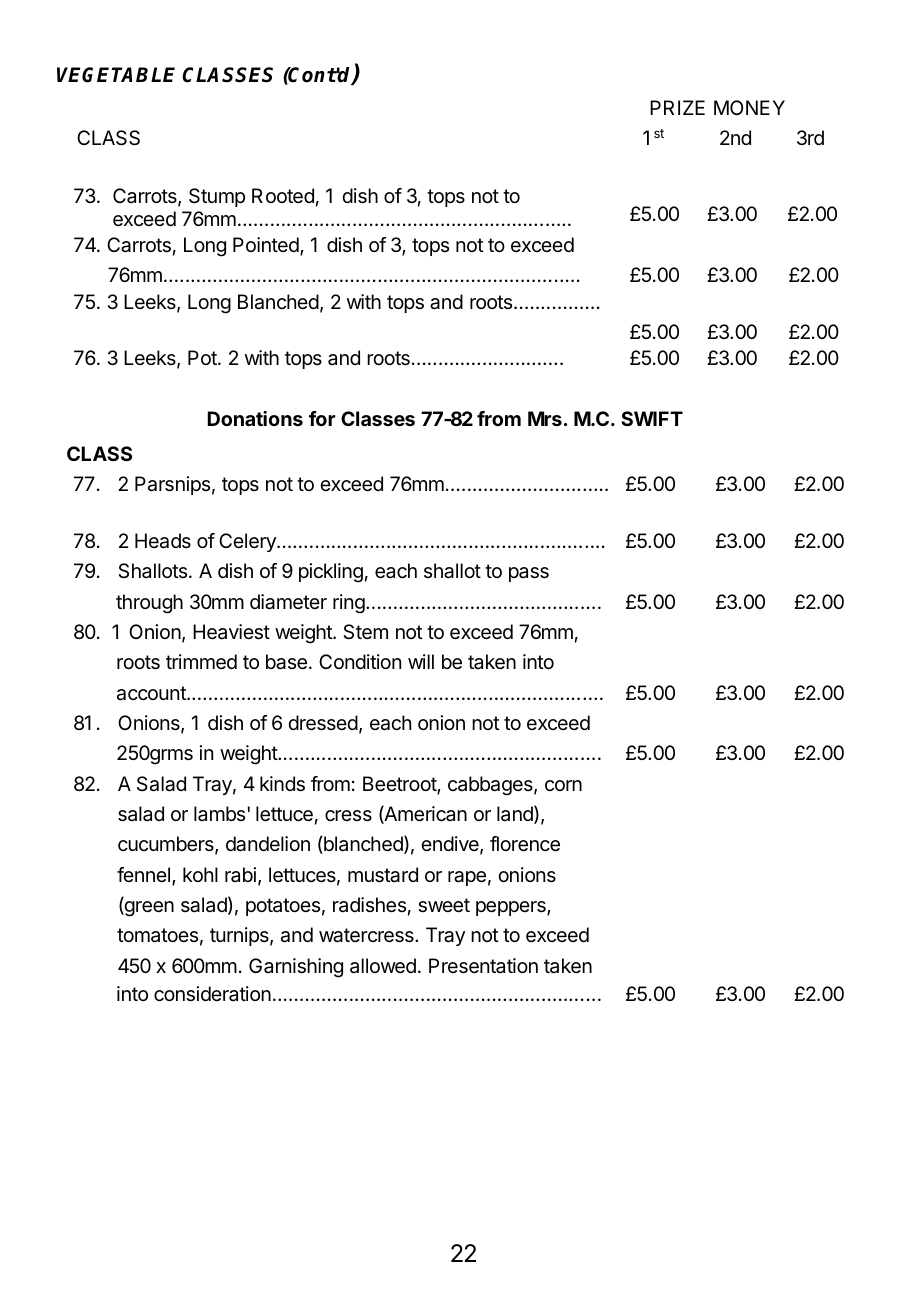 The height and width of the document is (1311, 924). I want to click on Rooted, so click(283, 196).
